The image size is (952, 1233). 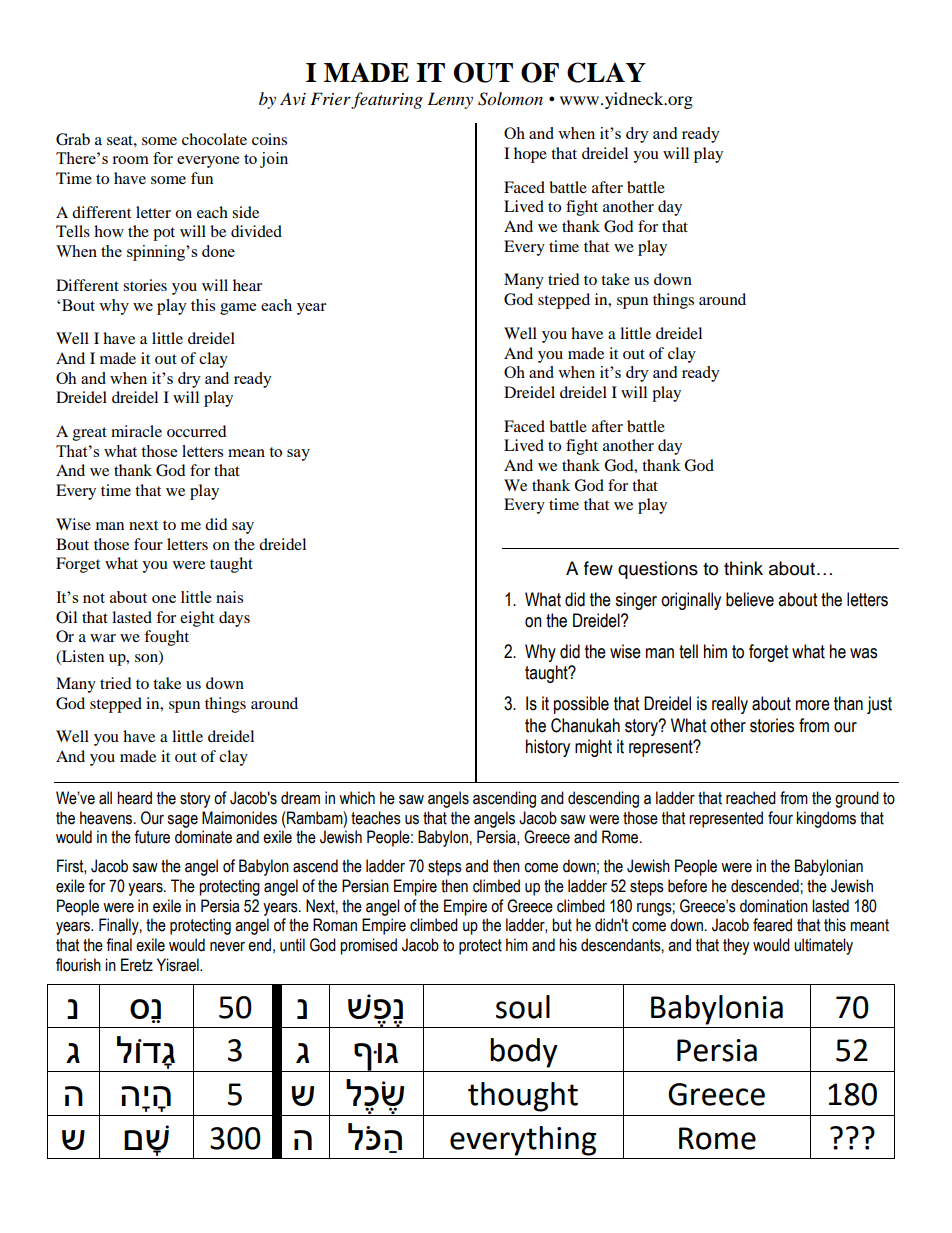 I want to click on eight, so click(x=197, y=619).
